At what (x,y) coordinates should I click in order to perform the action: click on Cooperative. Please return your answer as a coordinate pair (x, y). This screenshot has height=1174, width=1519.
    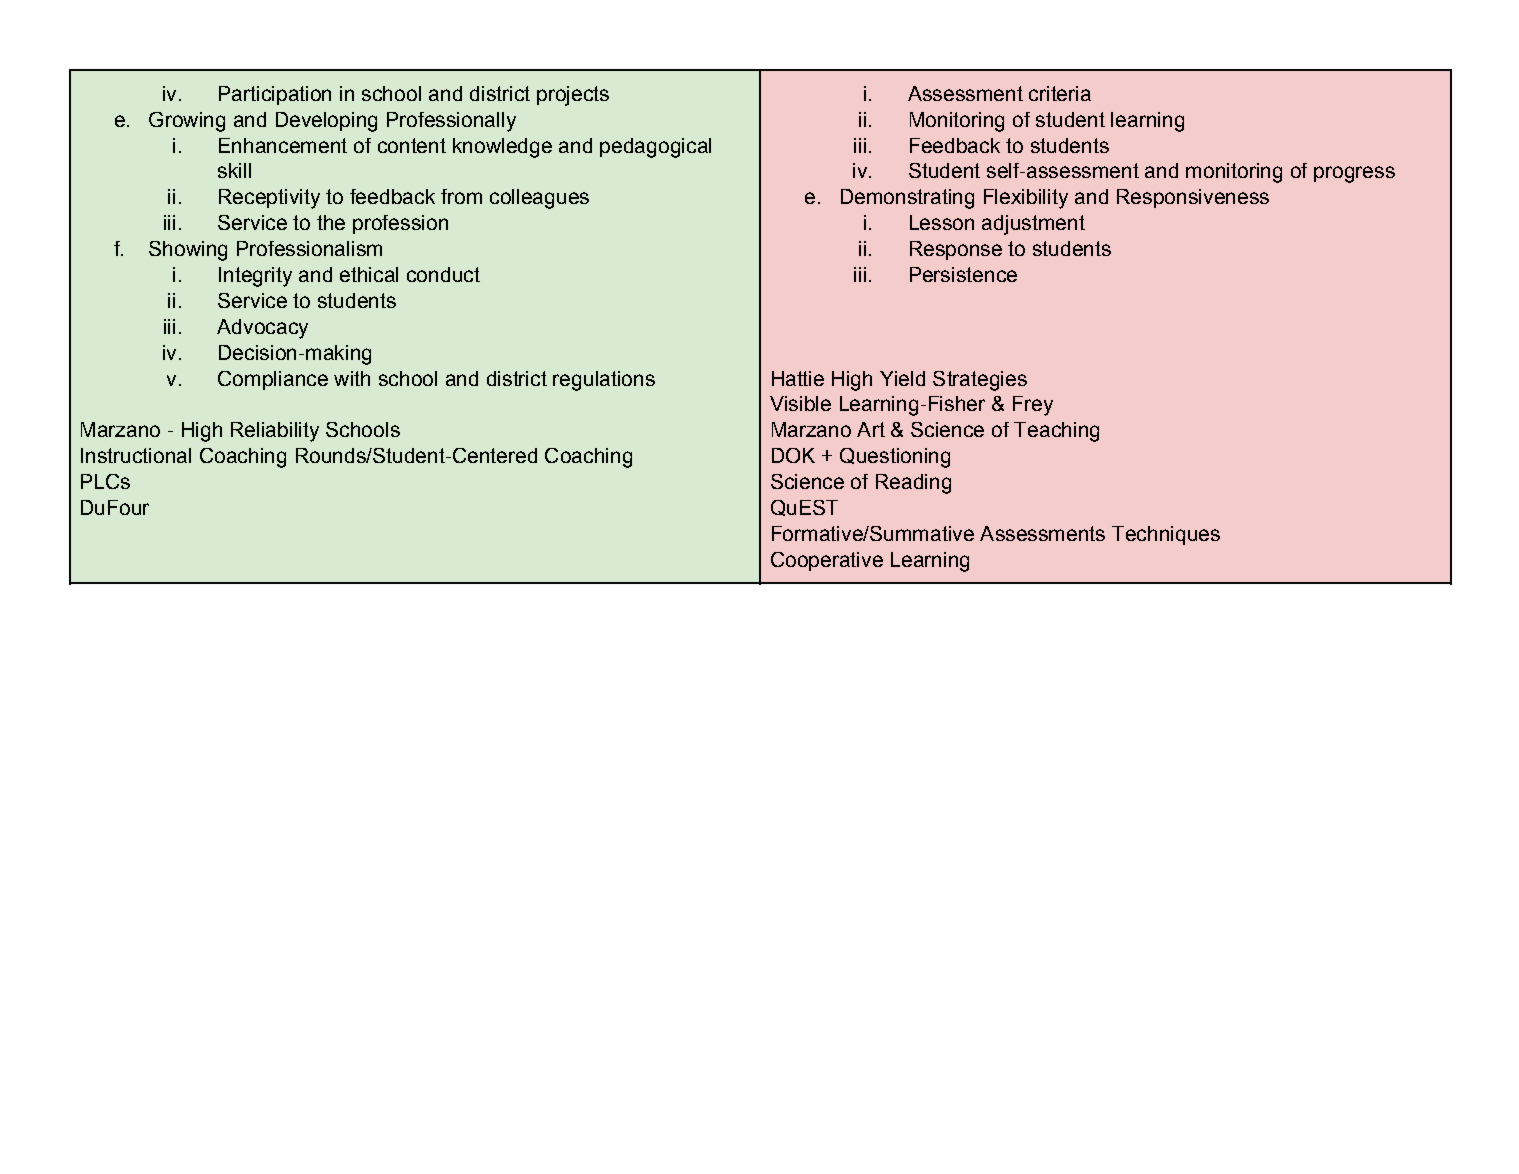
    Looking at the image, I should click on (827, 561).
